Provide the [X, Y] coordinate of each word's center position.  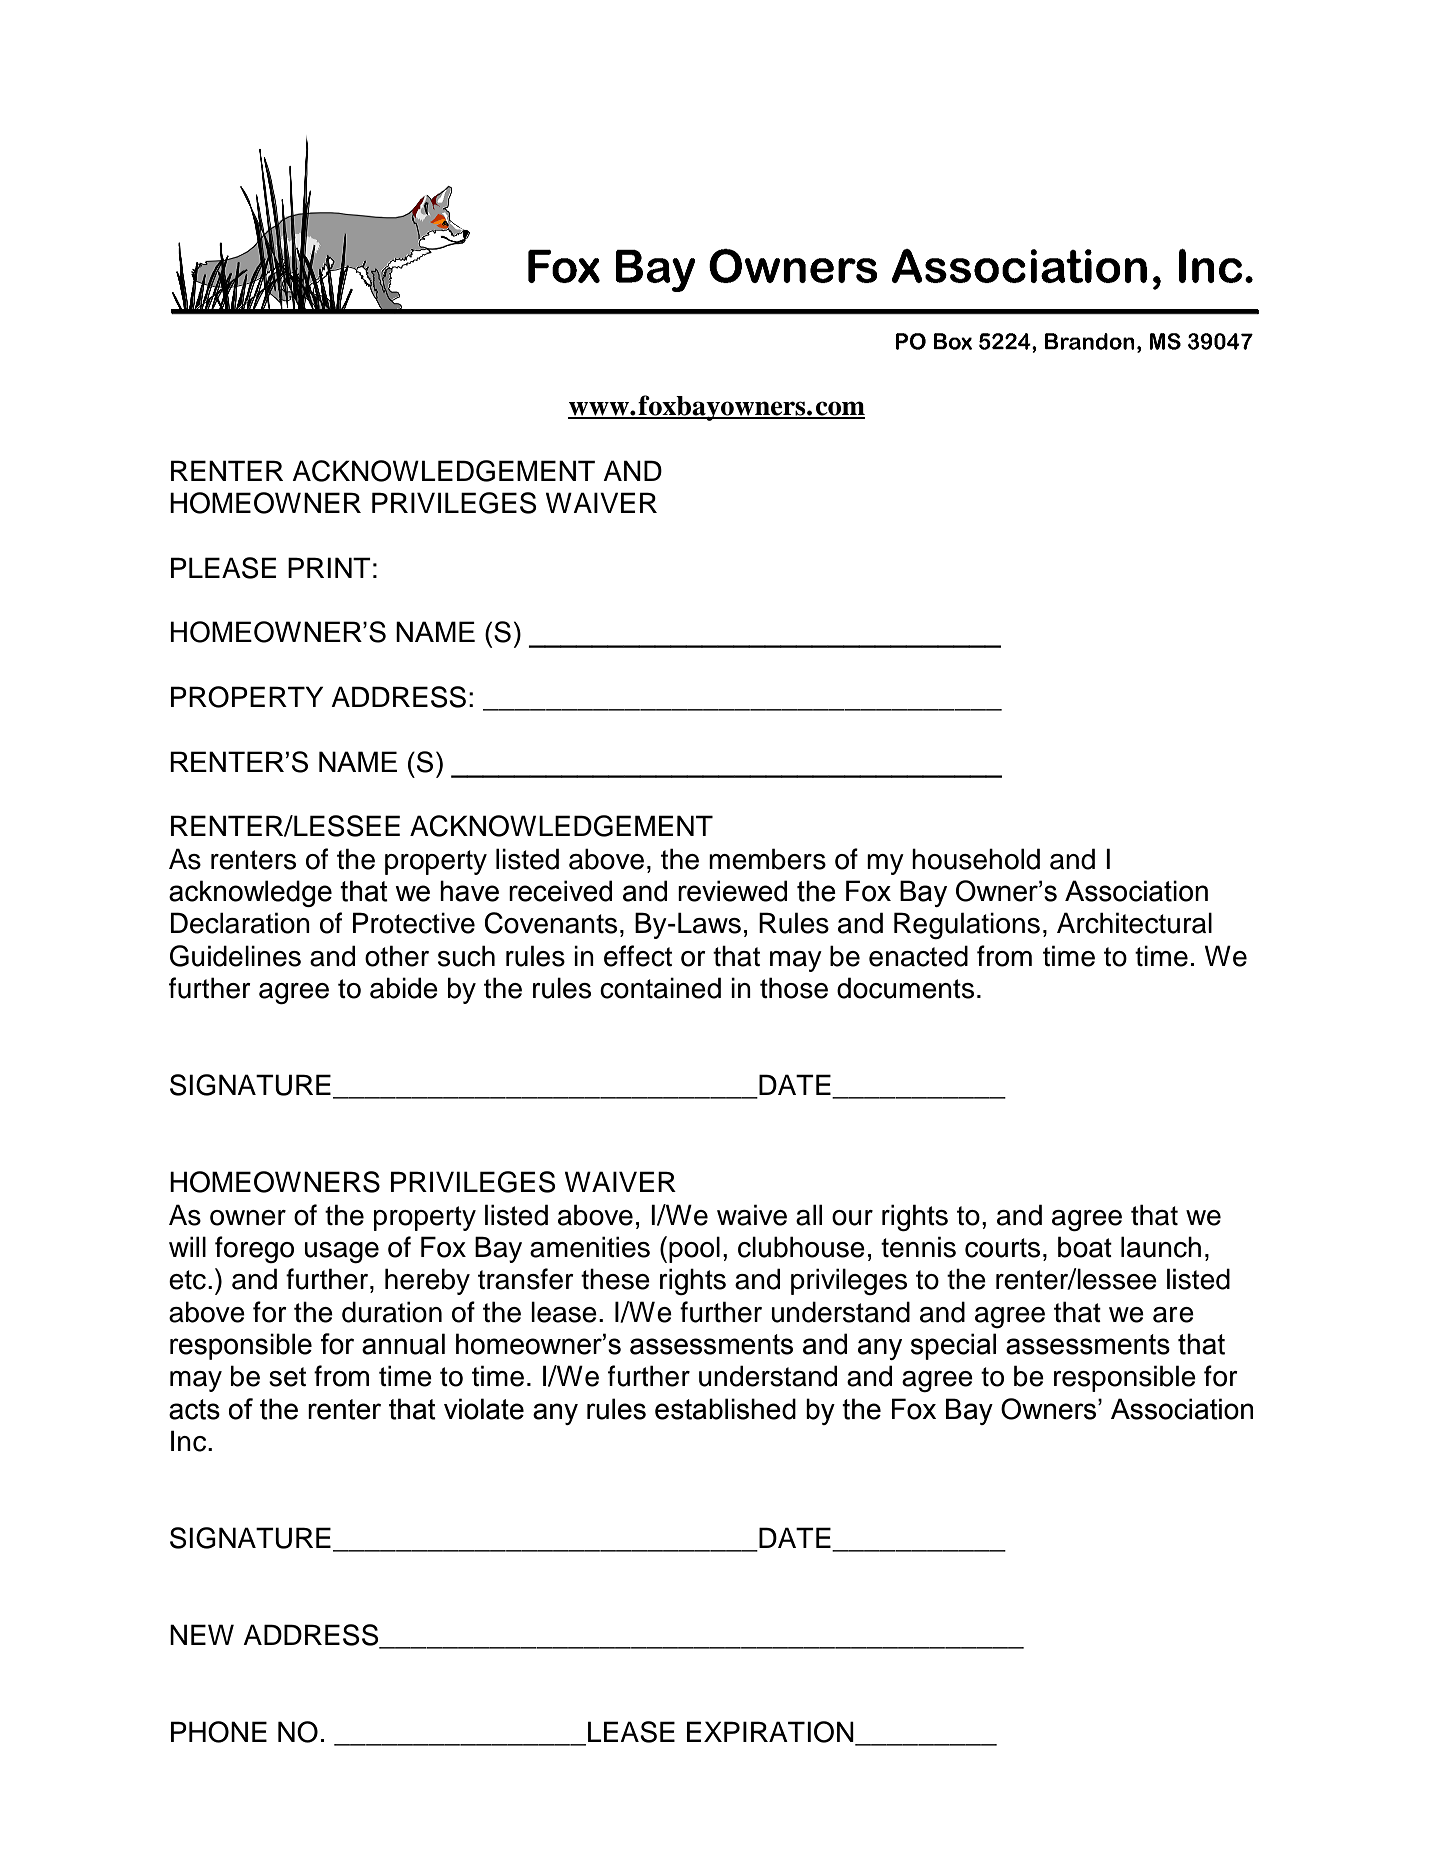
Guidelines [235, 956]
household [976, 859]
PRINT [329, 567]
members [767, 859]
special [953, 1346]
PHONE [219, 1732]
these [615, 1279]
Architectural [1134, 923]
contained [660, 988]
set [287, 1377]
